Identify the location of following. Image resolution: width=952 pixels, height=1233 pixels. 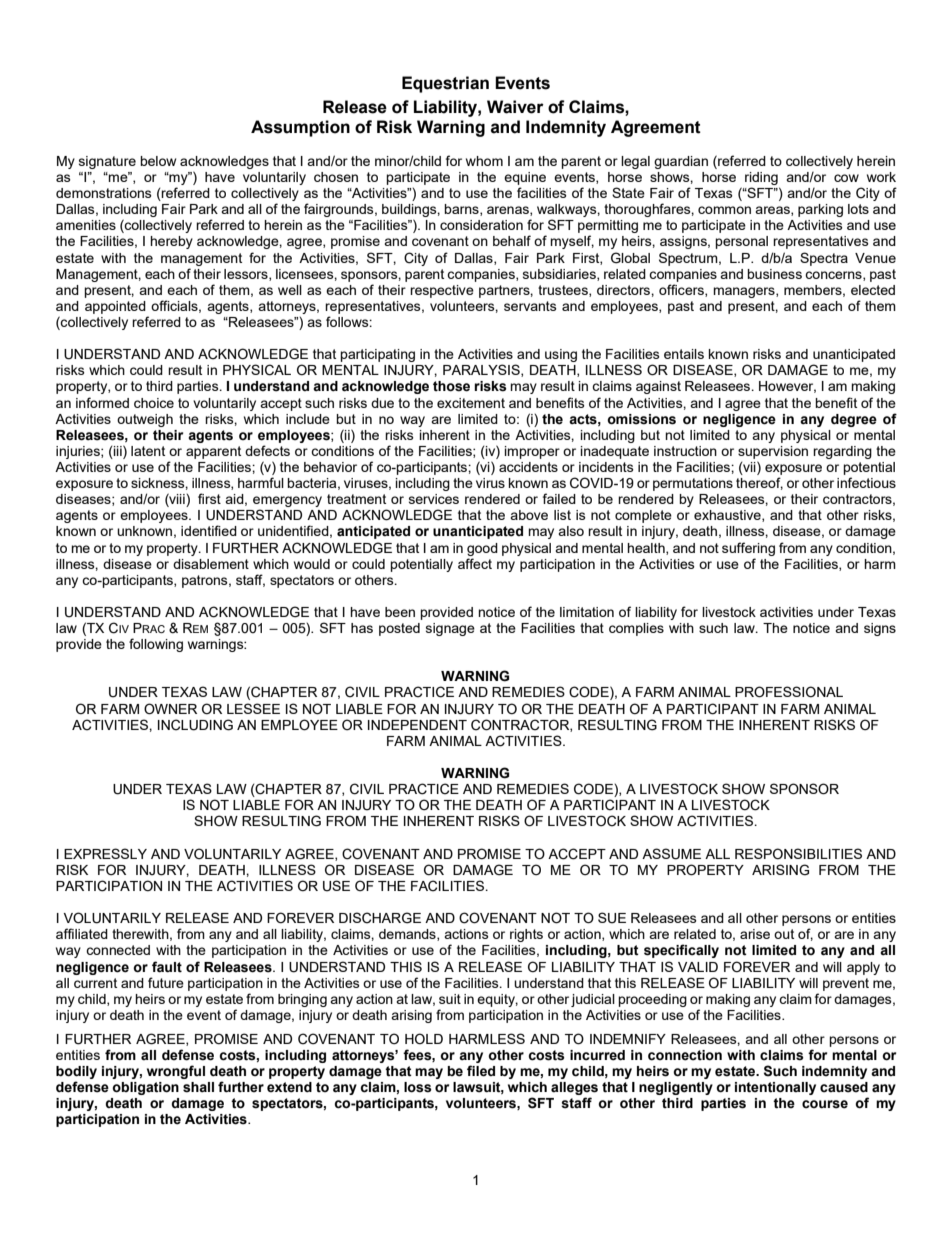
(156, 645).
